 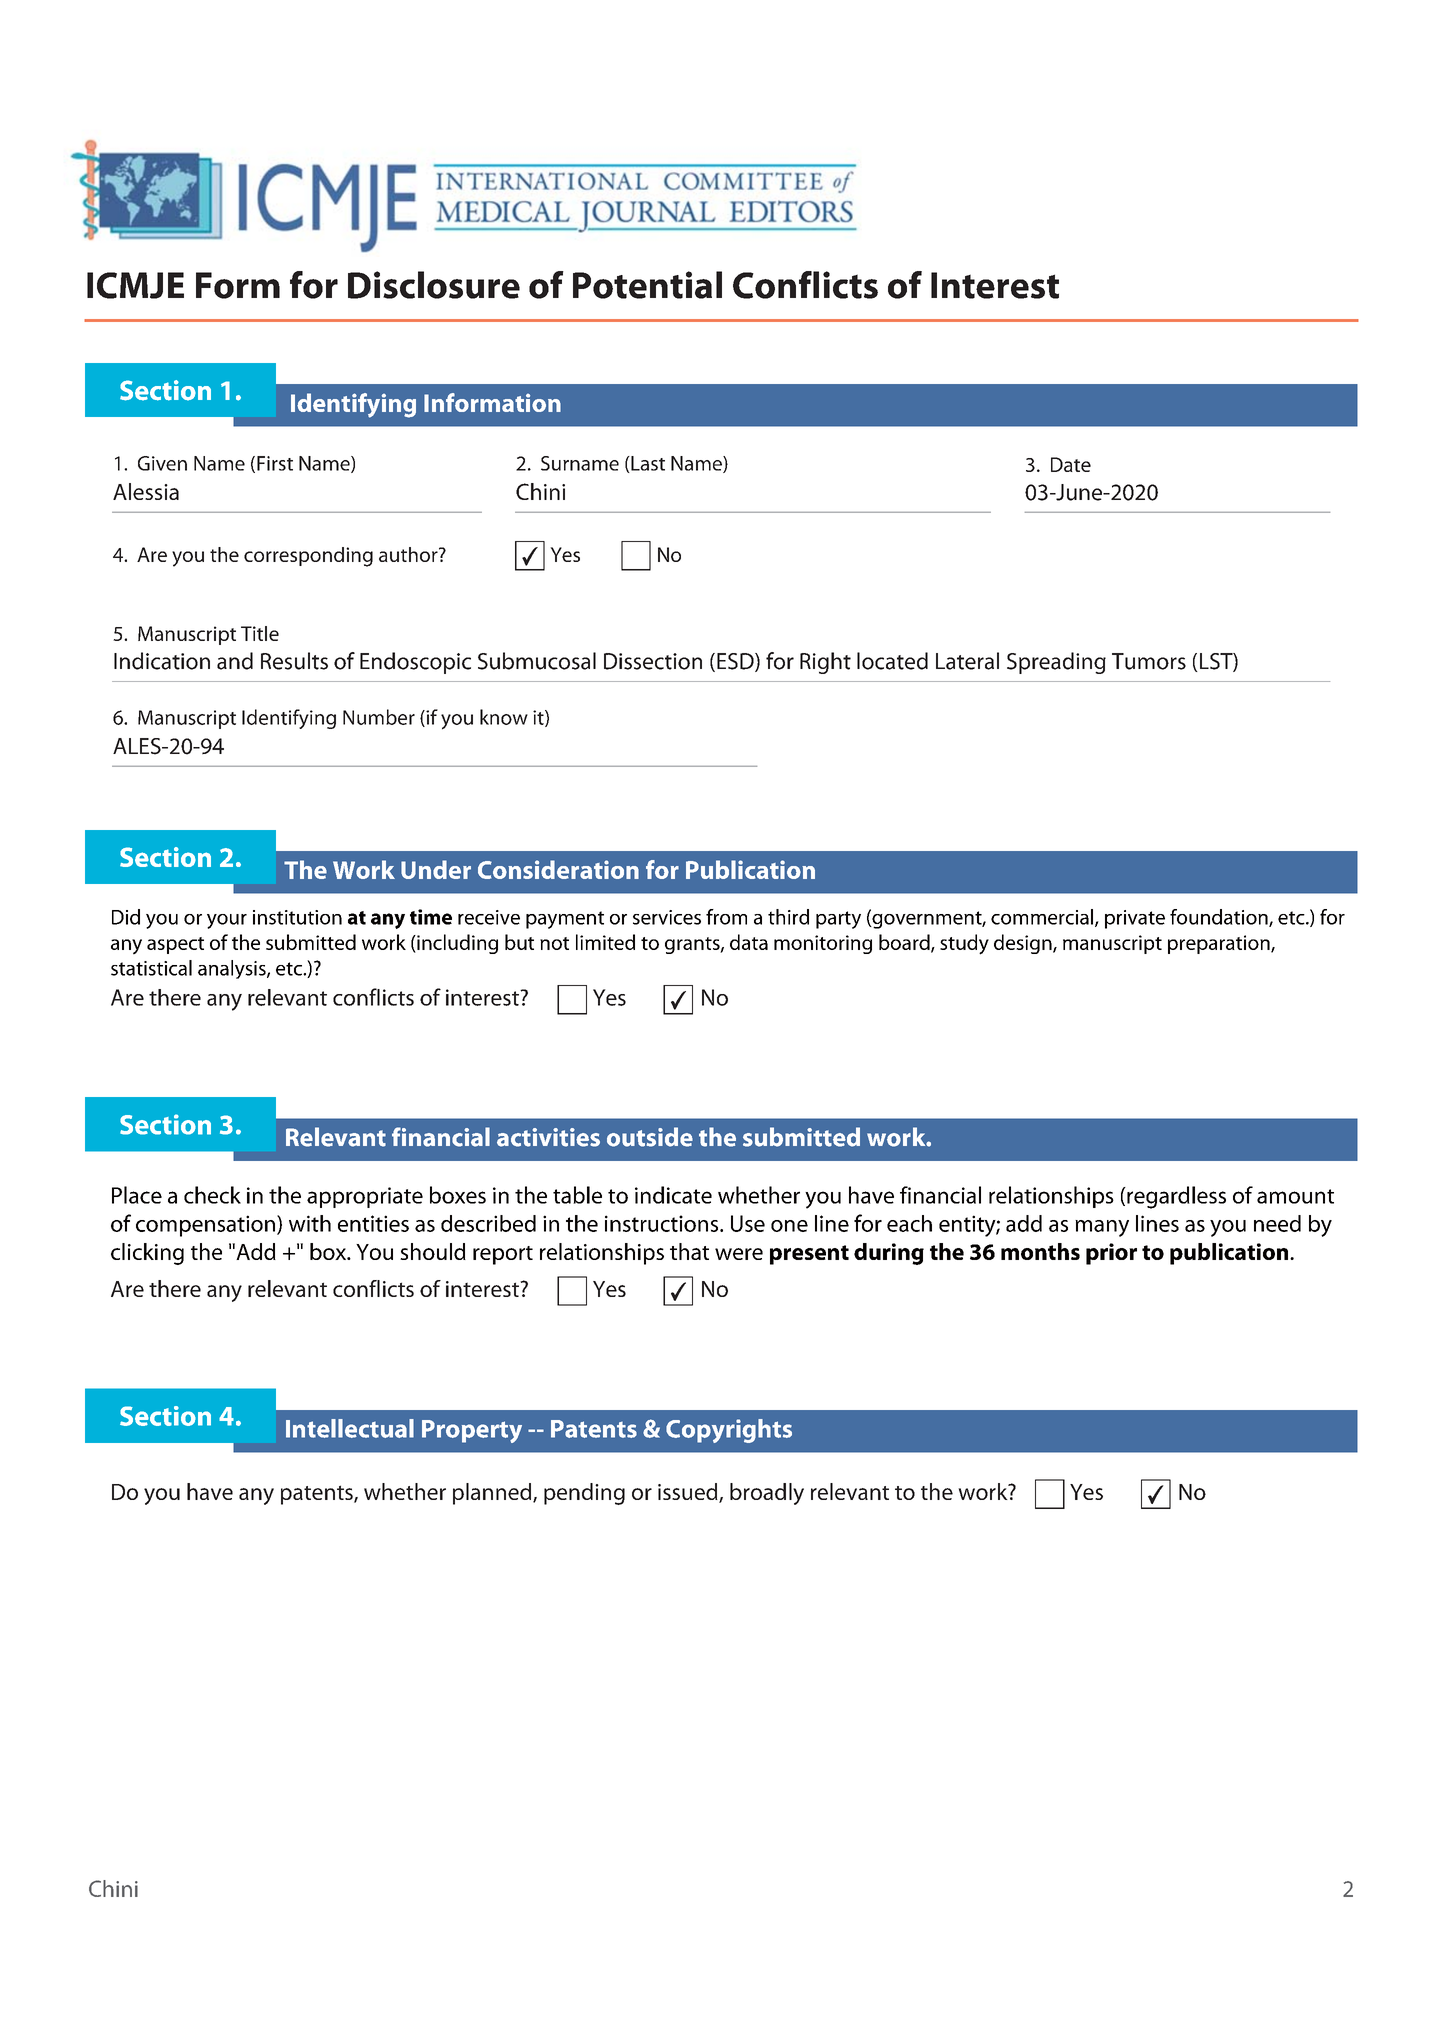 I want to click on Date, so click(x=1071, y=464).
